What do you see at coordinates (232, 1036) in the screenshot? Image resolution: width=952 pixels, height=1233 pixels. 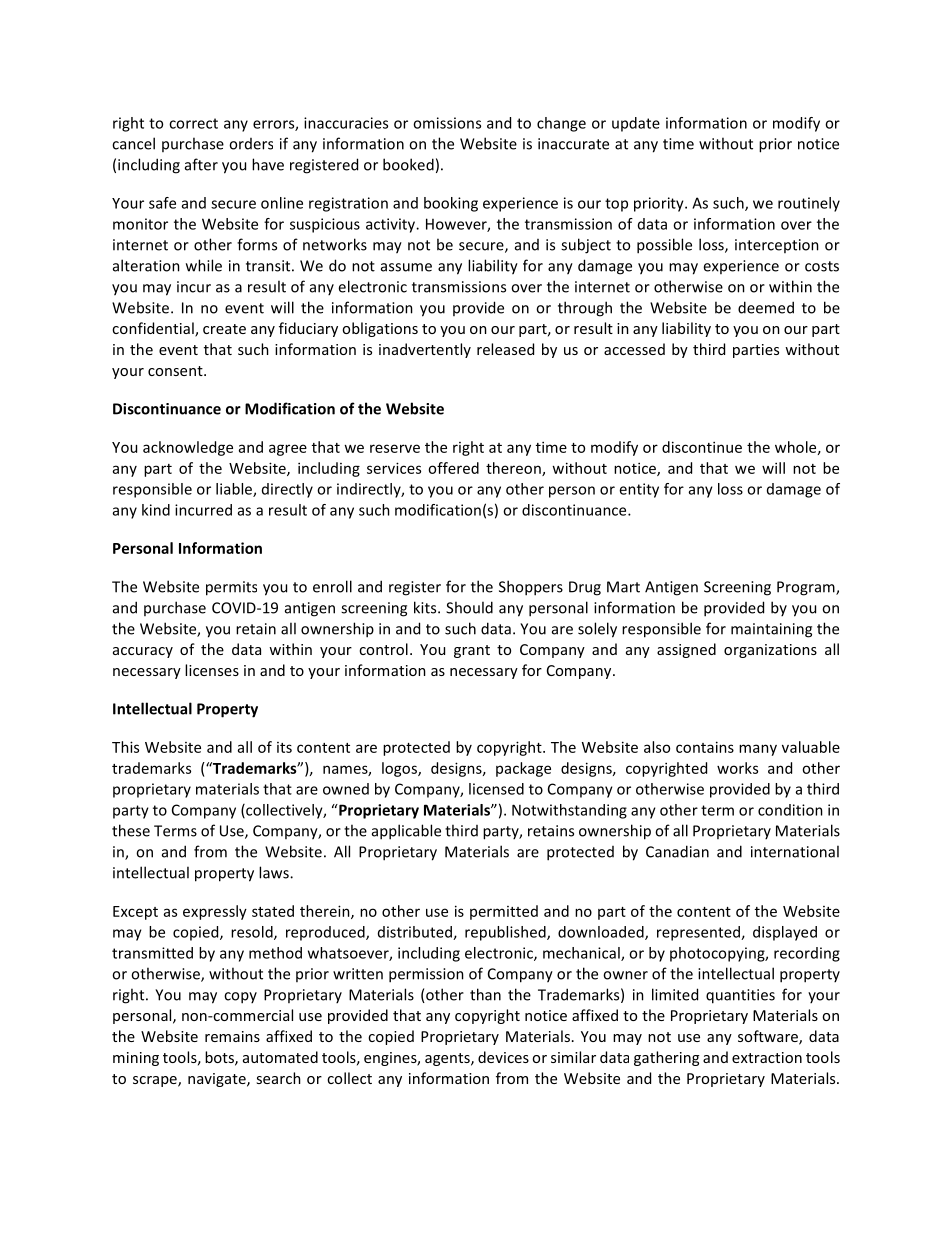 I see `remains` at bounding box center [232, 1036].
